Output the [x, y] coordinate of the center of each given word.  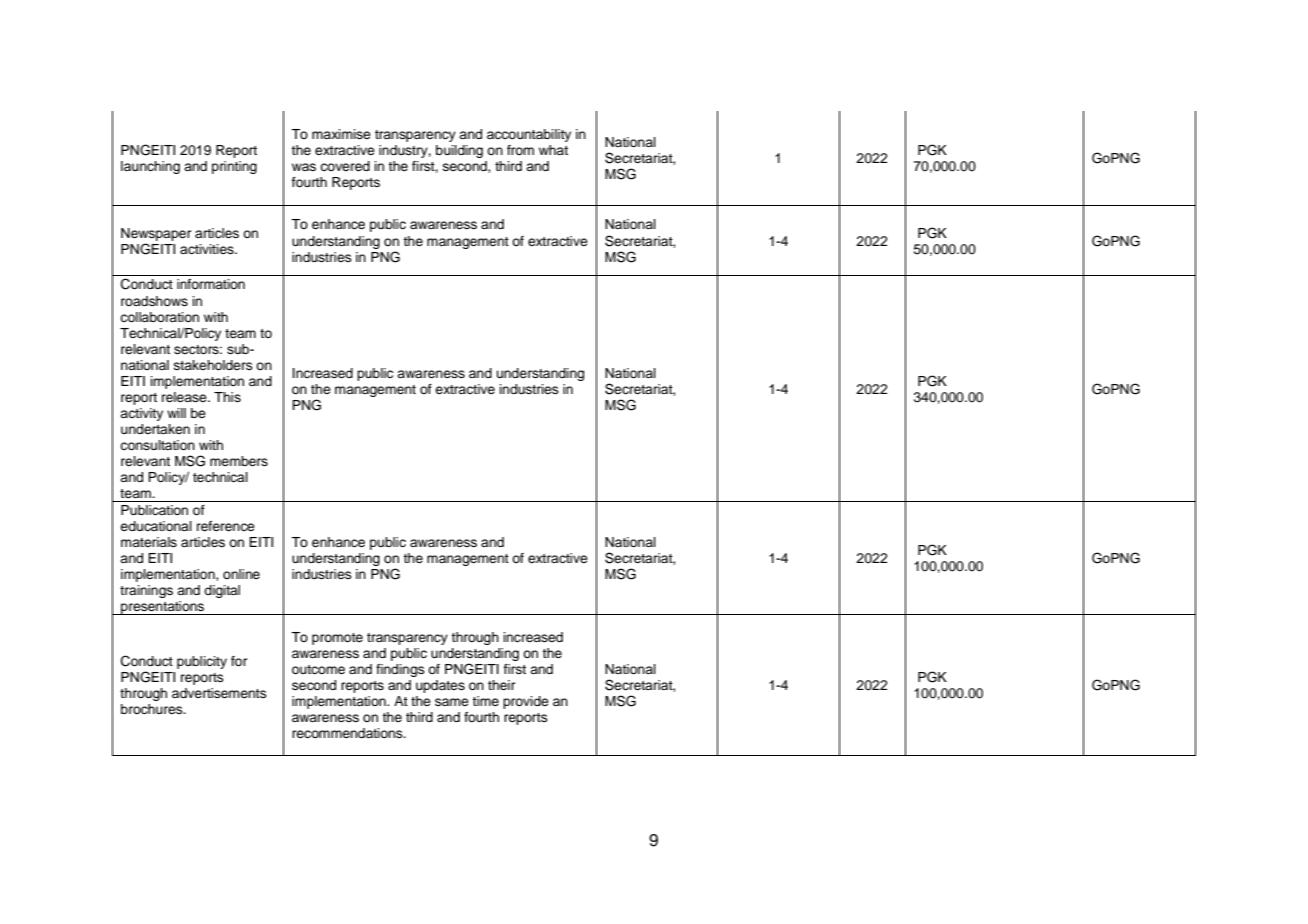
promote [337, 639]
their [502, 685]
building [459, 151]
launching [150, 167]
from [520, 150]
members [239, 461]
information [211, 284]
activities [208, 249]
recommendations [348, 733]
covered [345, 166]
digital [222, 591]
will [176, 413]
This [227, 397]
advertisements [219, 693]
